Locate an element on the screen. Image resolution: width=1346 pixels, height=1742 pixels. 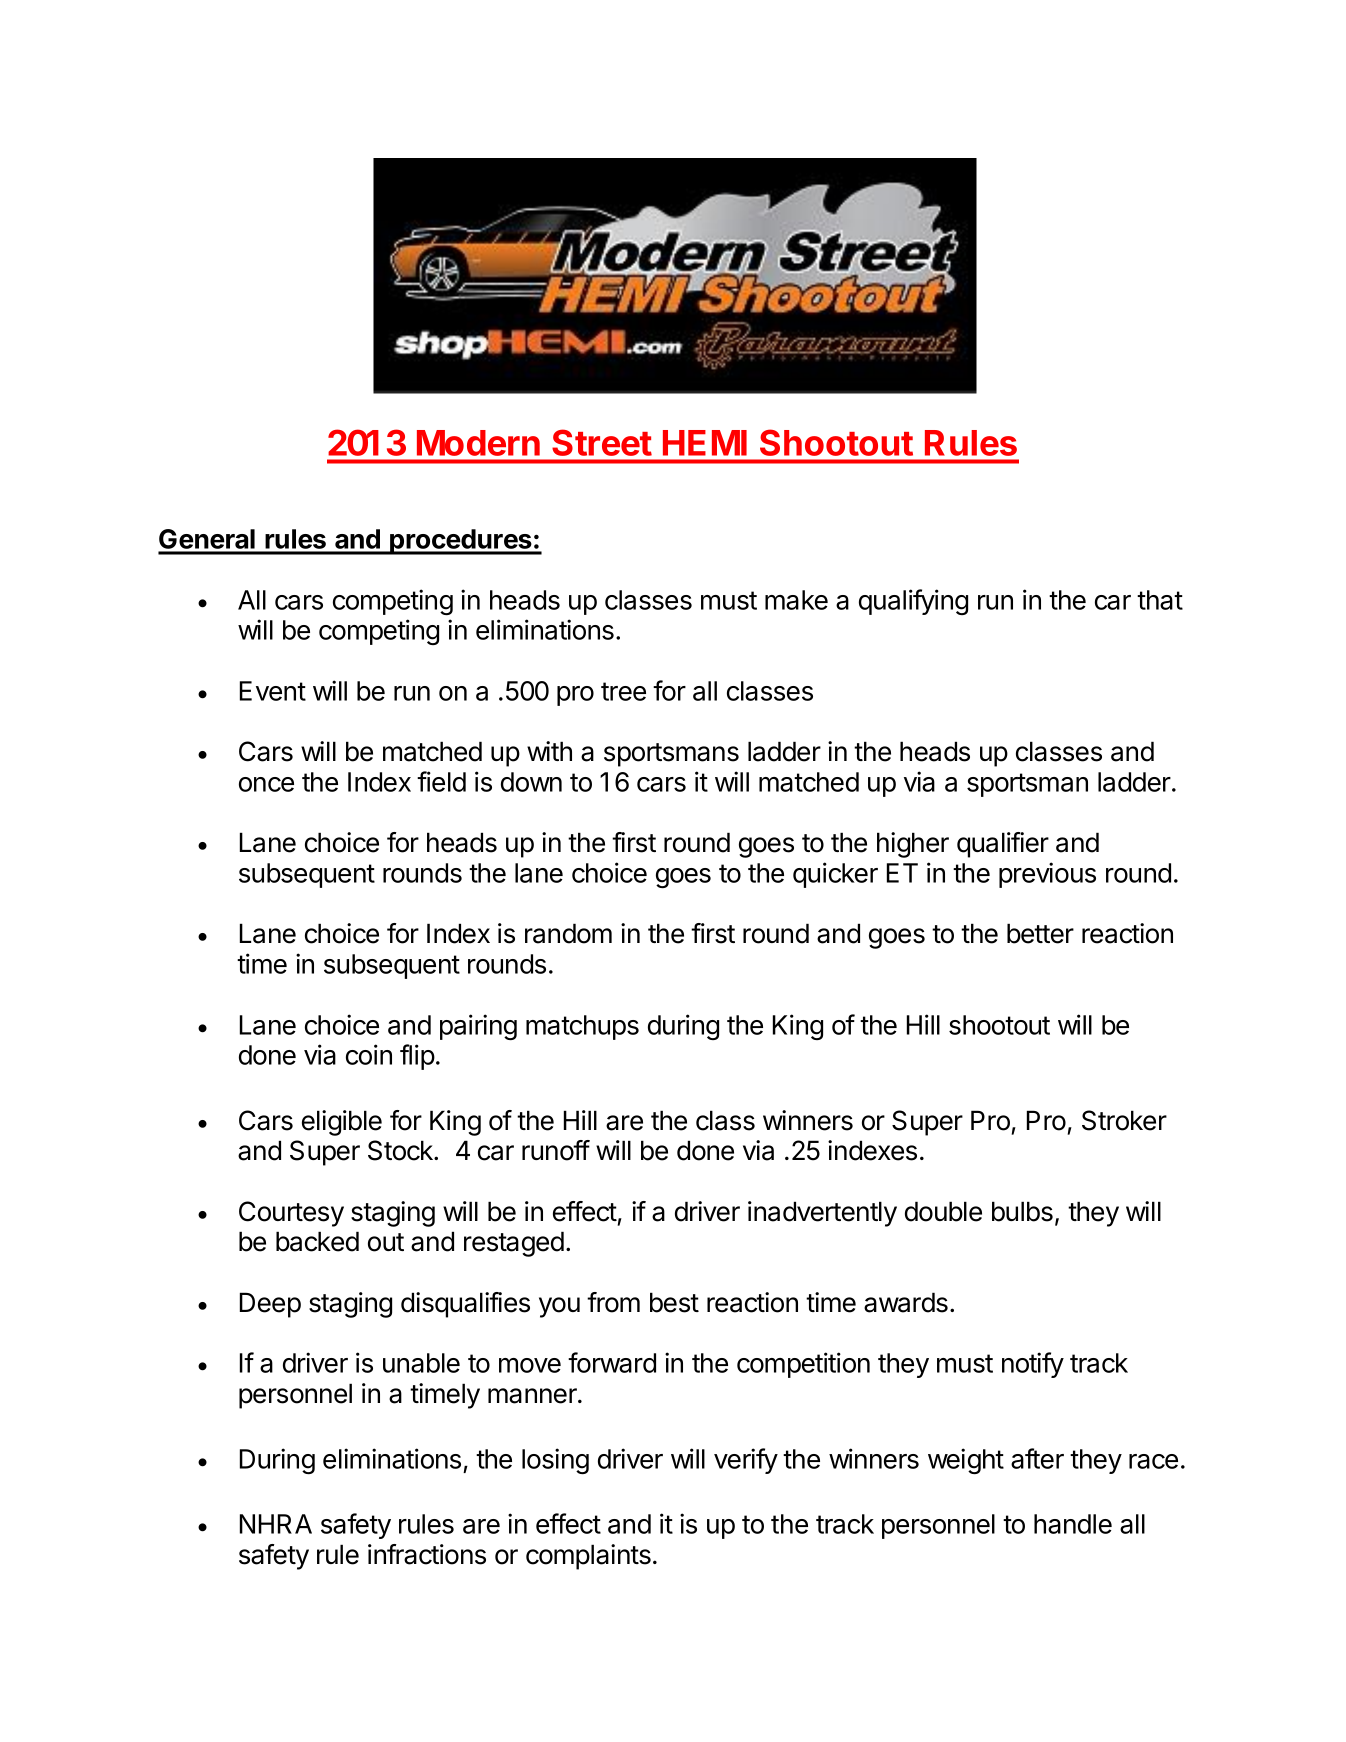
backed is located at coordinates (317, 1241).
